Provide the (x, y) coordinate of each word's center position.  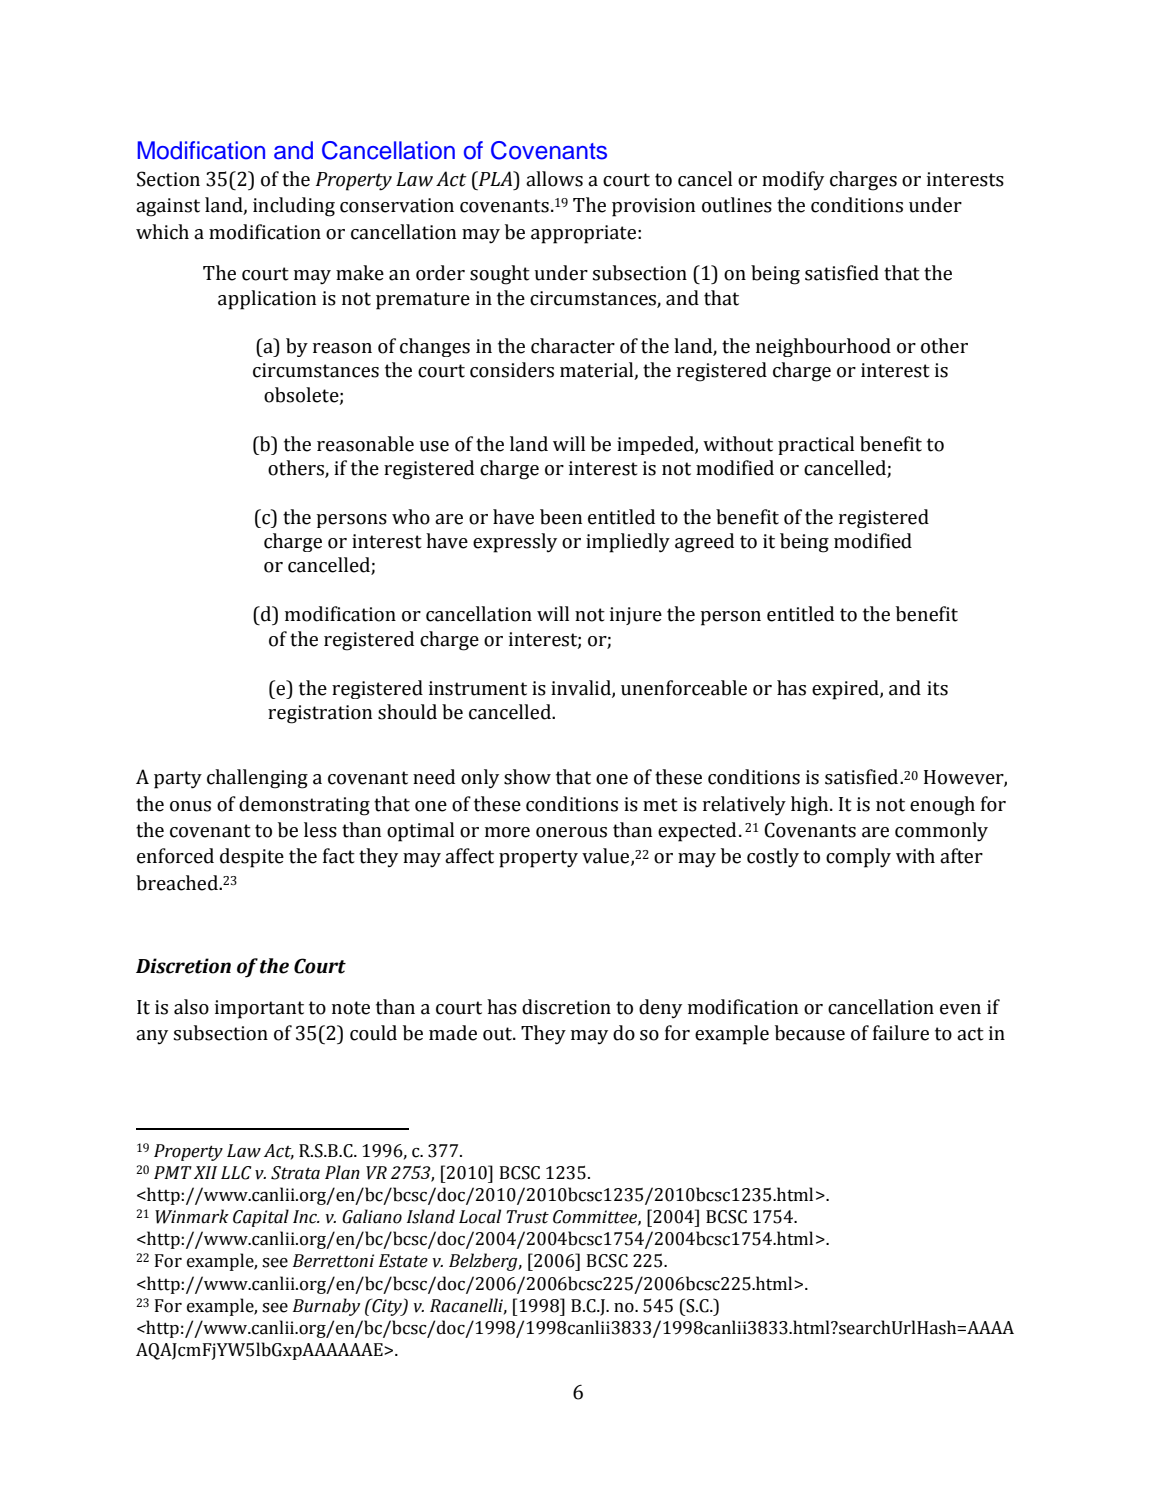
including (294, 207)
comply (858, 858)
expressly (515, 543)
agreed (704, 543)
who (411, 517)
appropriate (583, 234)
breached (178, 883)
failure (901, 1033)
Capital (261, 1218)
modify (793, 181)
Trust (528, 1217)
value (607, 857)
